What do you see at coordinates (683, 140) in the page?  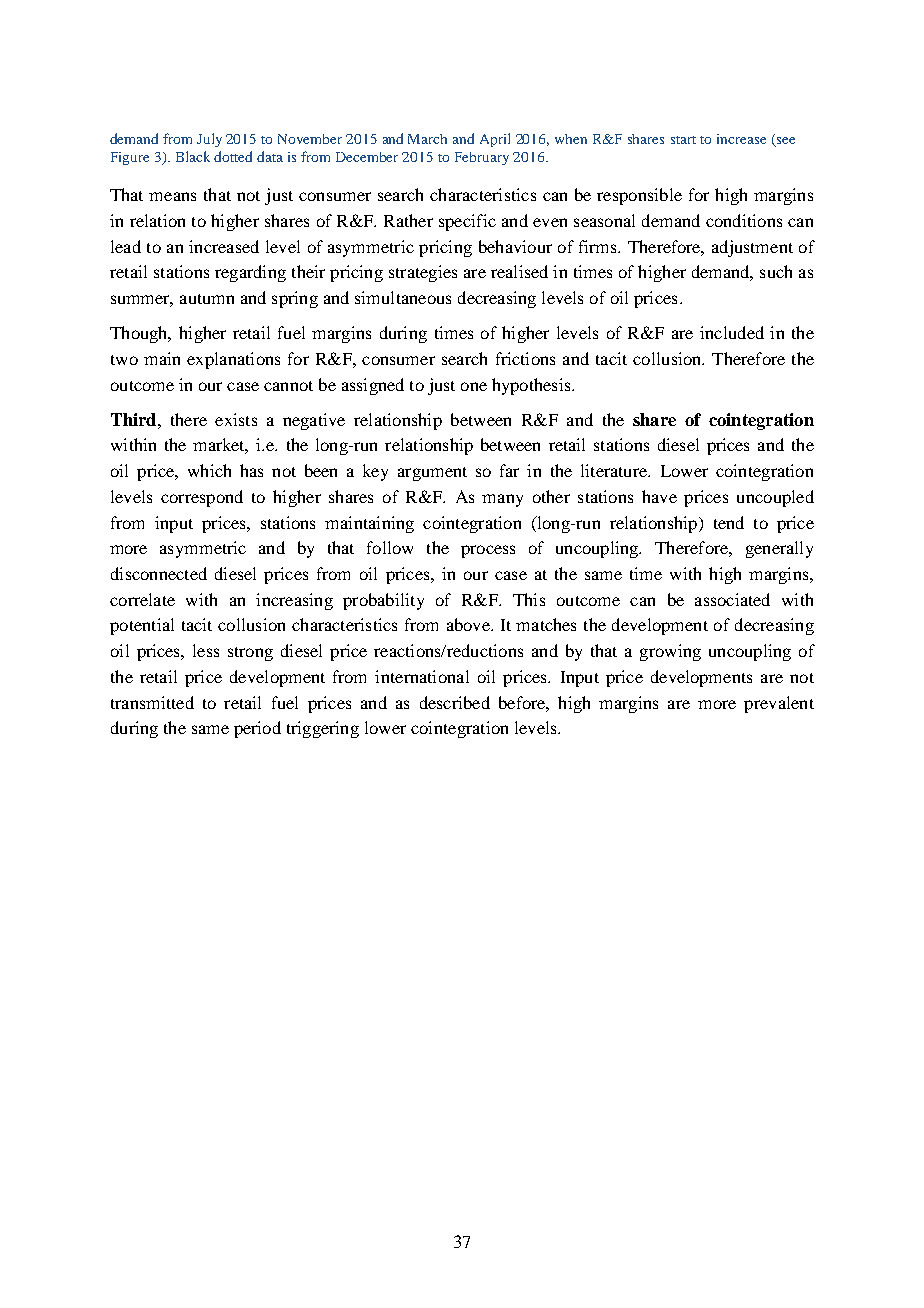 I see `start` at bounding box center [683, 140].
